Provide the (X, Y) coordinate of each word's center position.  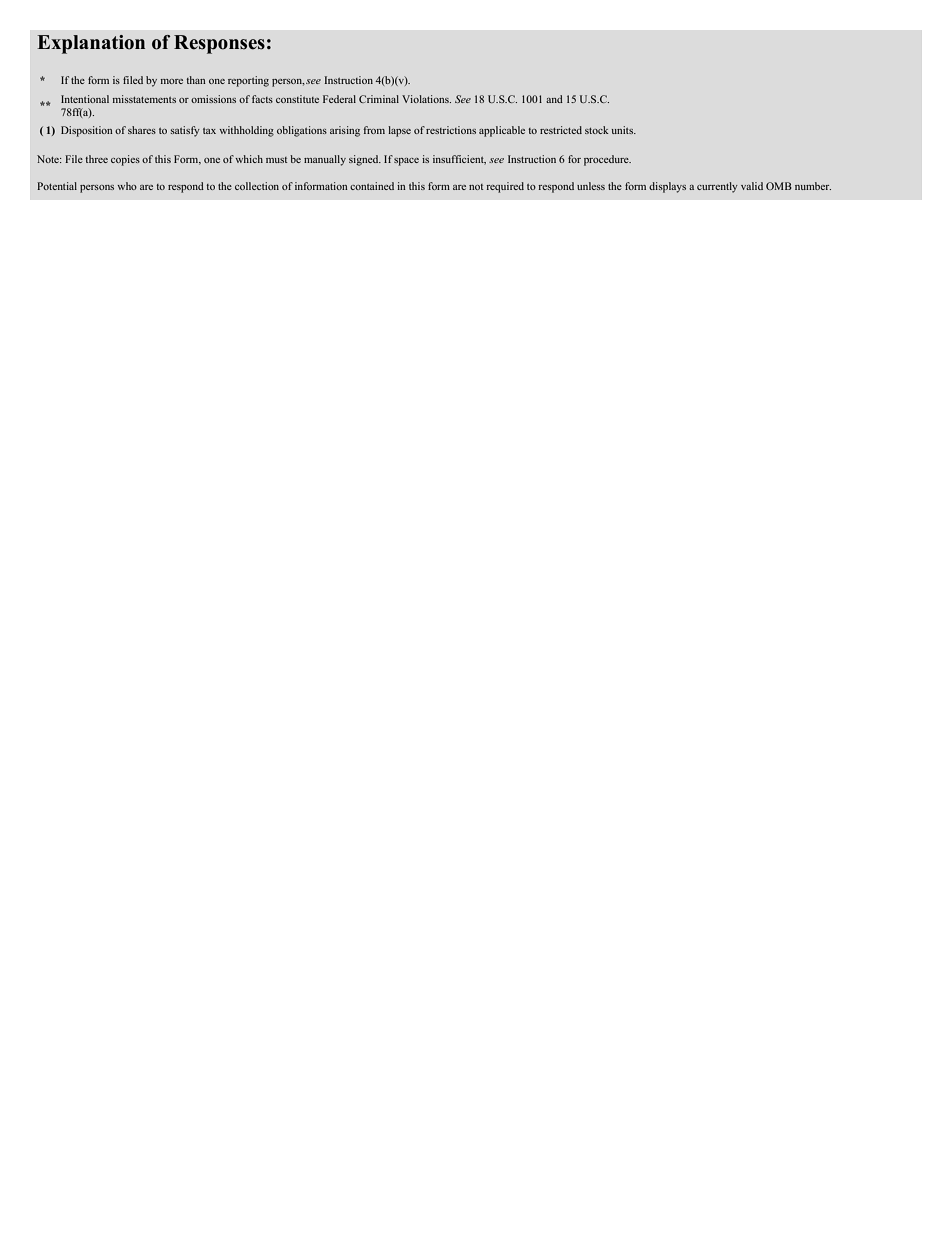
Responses (219, 44)
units (624, 130)
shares (142, 130)
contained (372, 186)
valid (752, 186)
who (127, 186)
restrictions (451, 130)
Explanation (91, 44)
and (554, 99)
